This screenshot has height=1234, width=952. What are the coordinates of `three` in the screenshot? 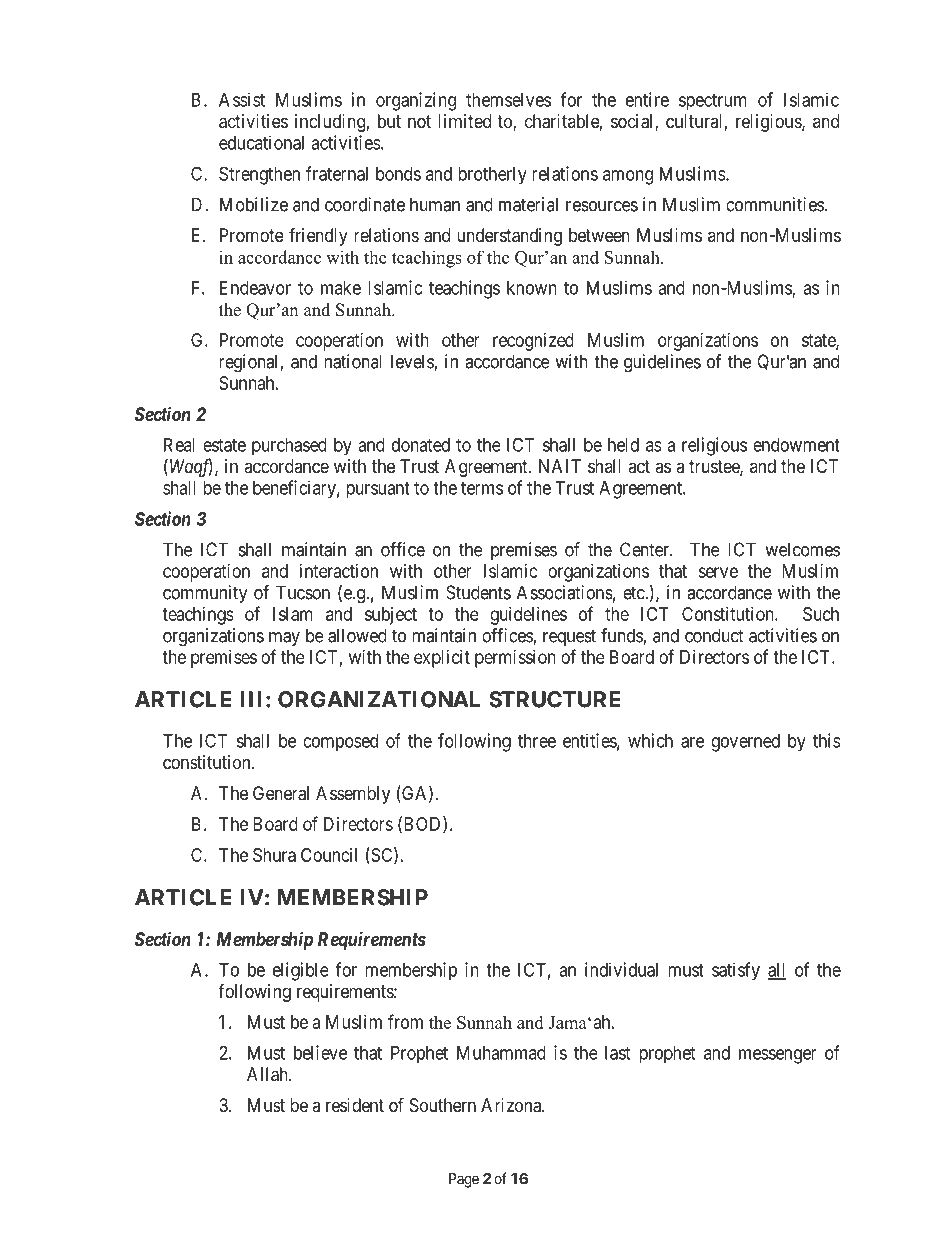 It's located at (537, 741).
